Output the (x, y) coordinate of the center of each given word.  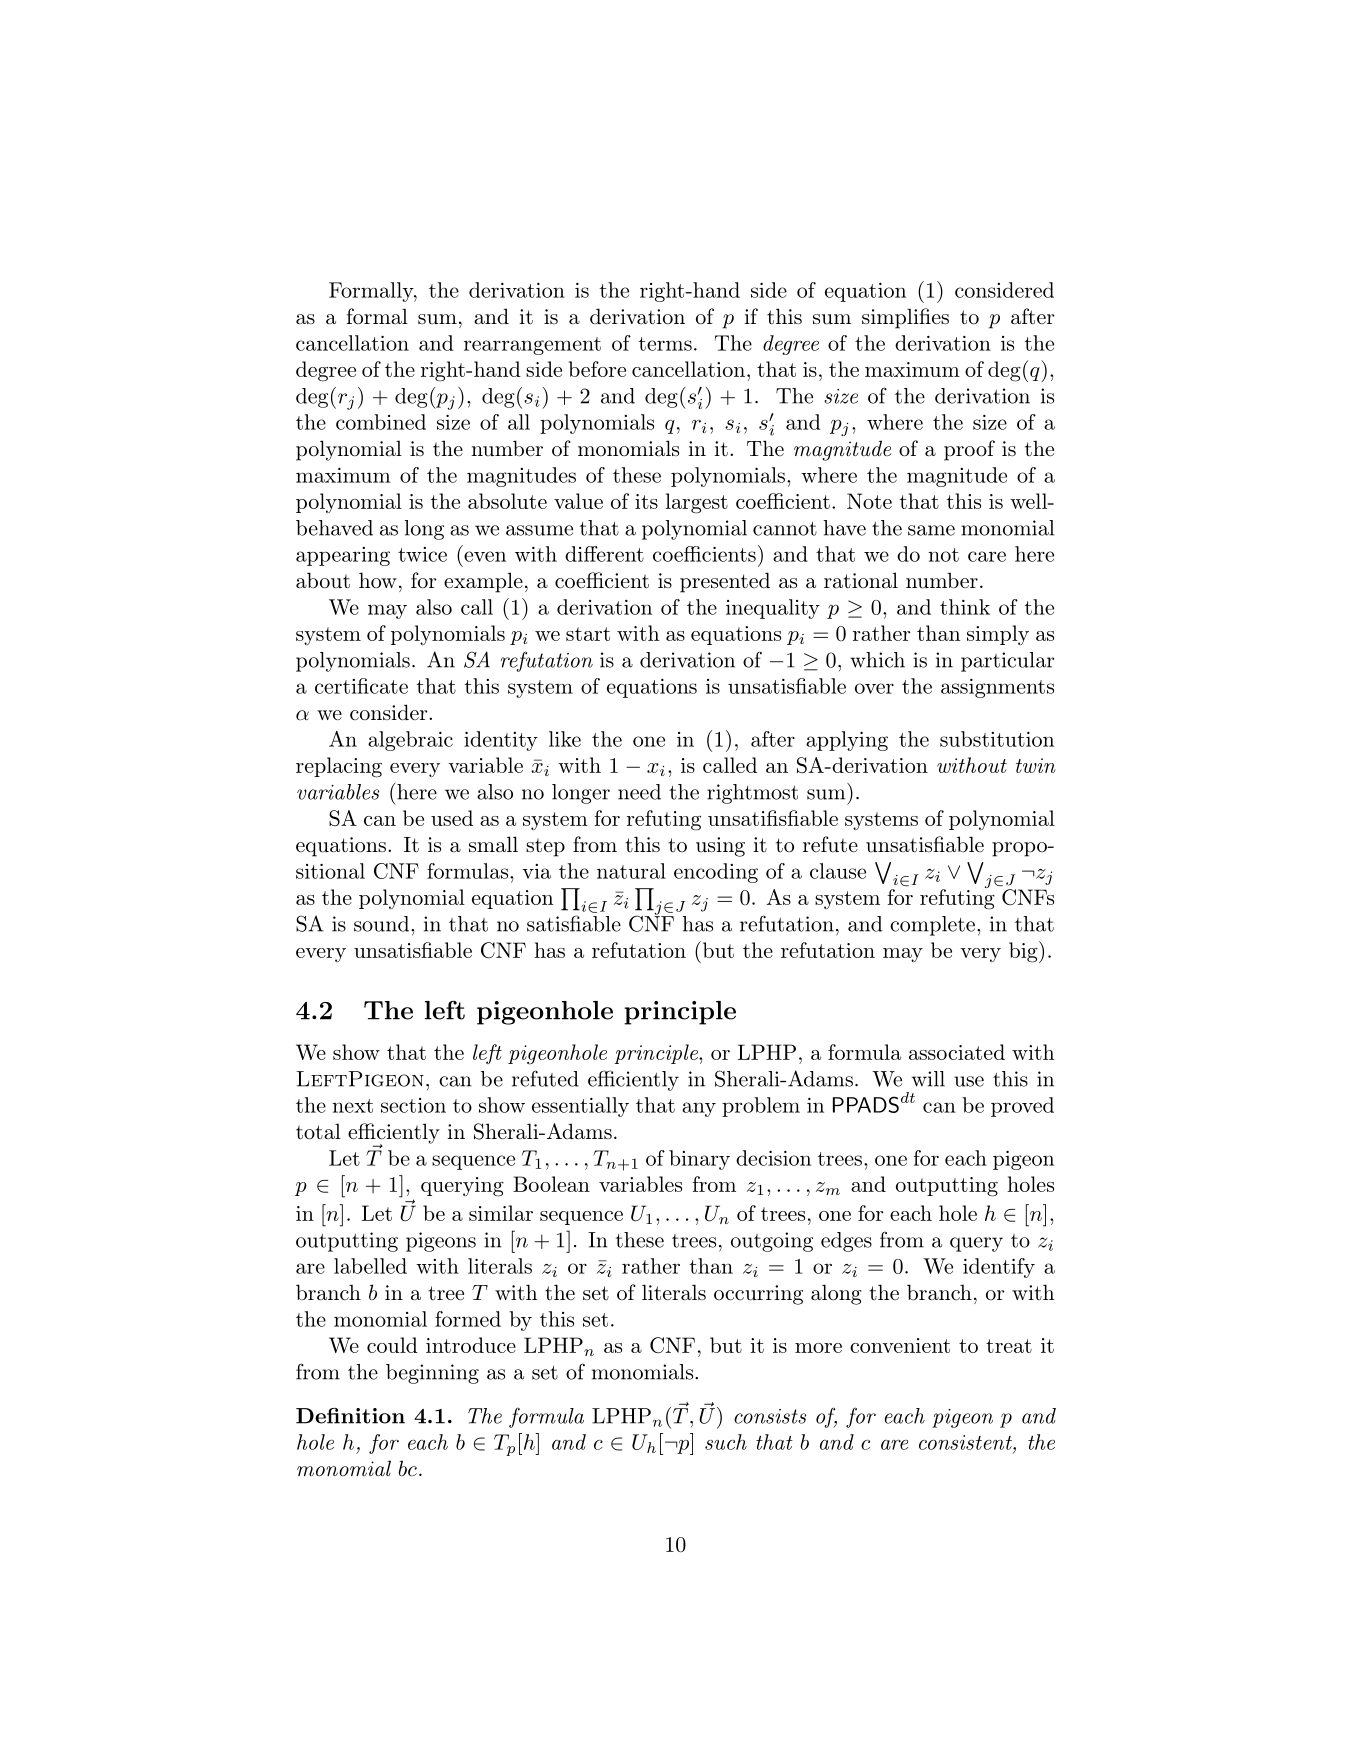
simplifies (905, 318)
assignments (997, 688)
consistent (966, 1442)
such (726, 1442)
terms (665, 344)
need (639, 792)
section (413, 1105)
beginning (432, 1374)
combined (381, 422)
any (699, 1109)
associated (957, 1052)
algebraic (410, 741)
